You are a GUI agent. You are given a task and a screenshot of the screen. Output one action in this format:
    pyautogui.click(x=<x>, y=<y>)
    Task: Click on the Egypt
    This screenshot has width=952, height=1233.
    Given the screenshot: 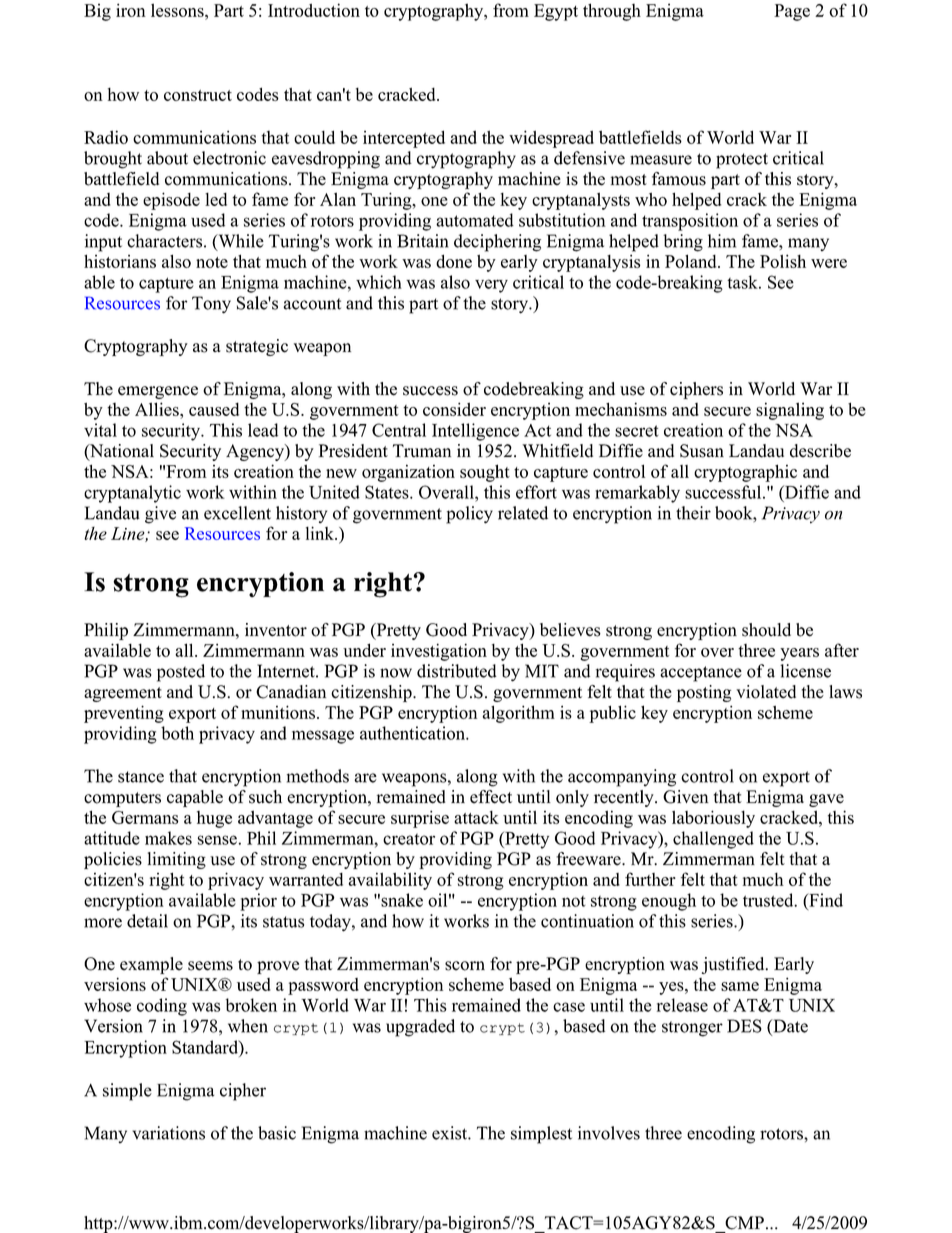 What is the action you would take?
    pyautogui.click(x=556, y=12)
